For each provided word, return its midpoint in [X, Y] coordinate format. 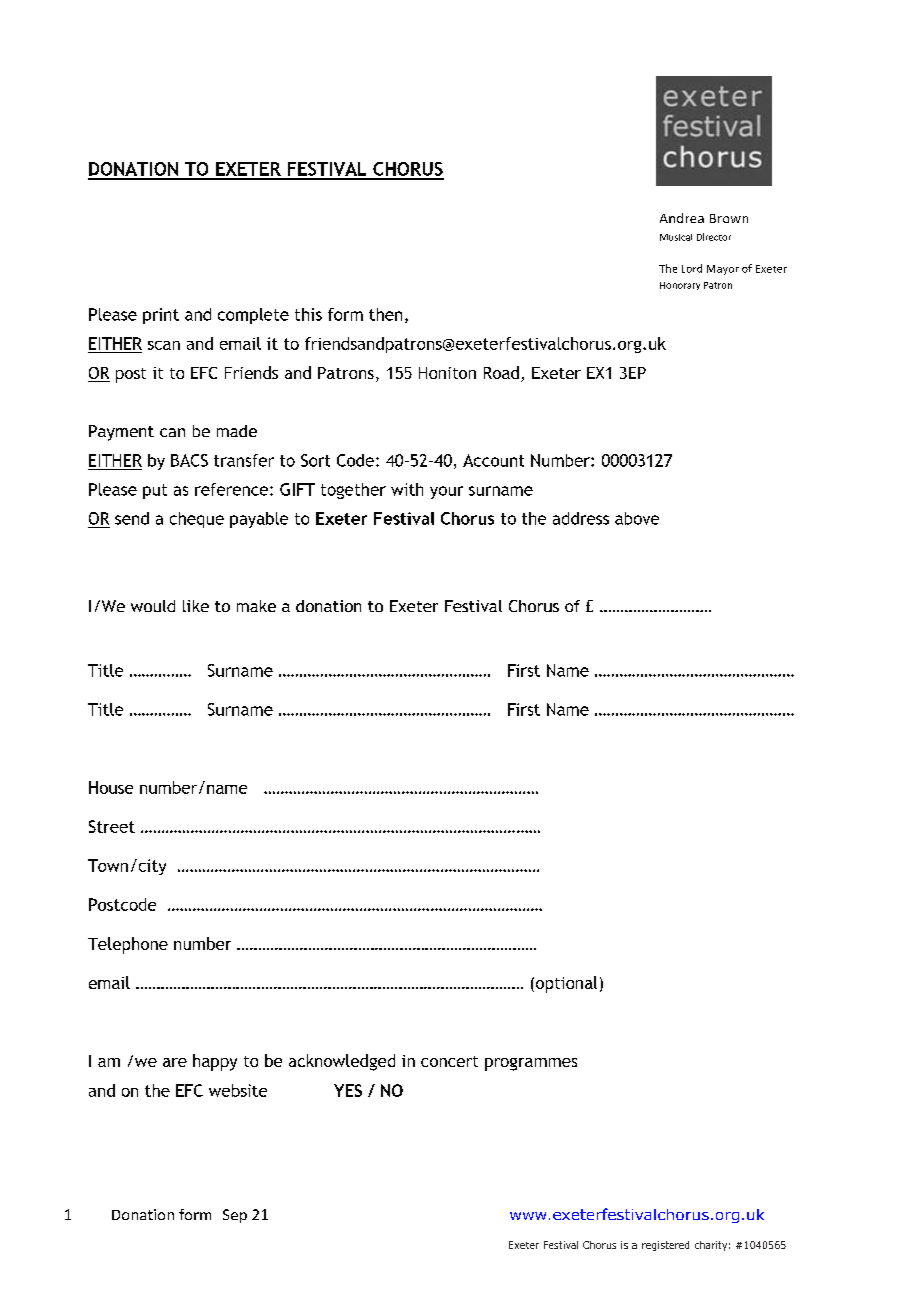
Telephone [128, 945]
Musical [676, 237]
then [385, 314]
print [161, 316]
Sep [235, 1216]
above [637, 518]
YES [348, 1090]
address [581, 518]
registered [665, 1246]
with [407, 489]
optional [565, 984]
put [155, 491]
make [256, 606]
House [111, 787]
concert [449, 1061]
